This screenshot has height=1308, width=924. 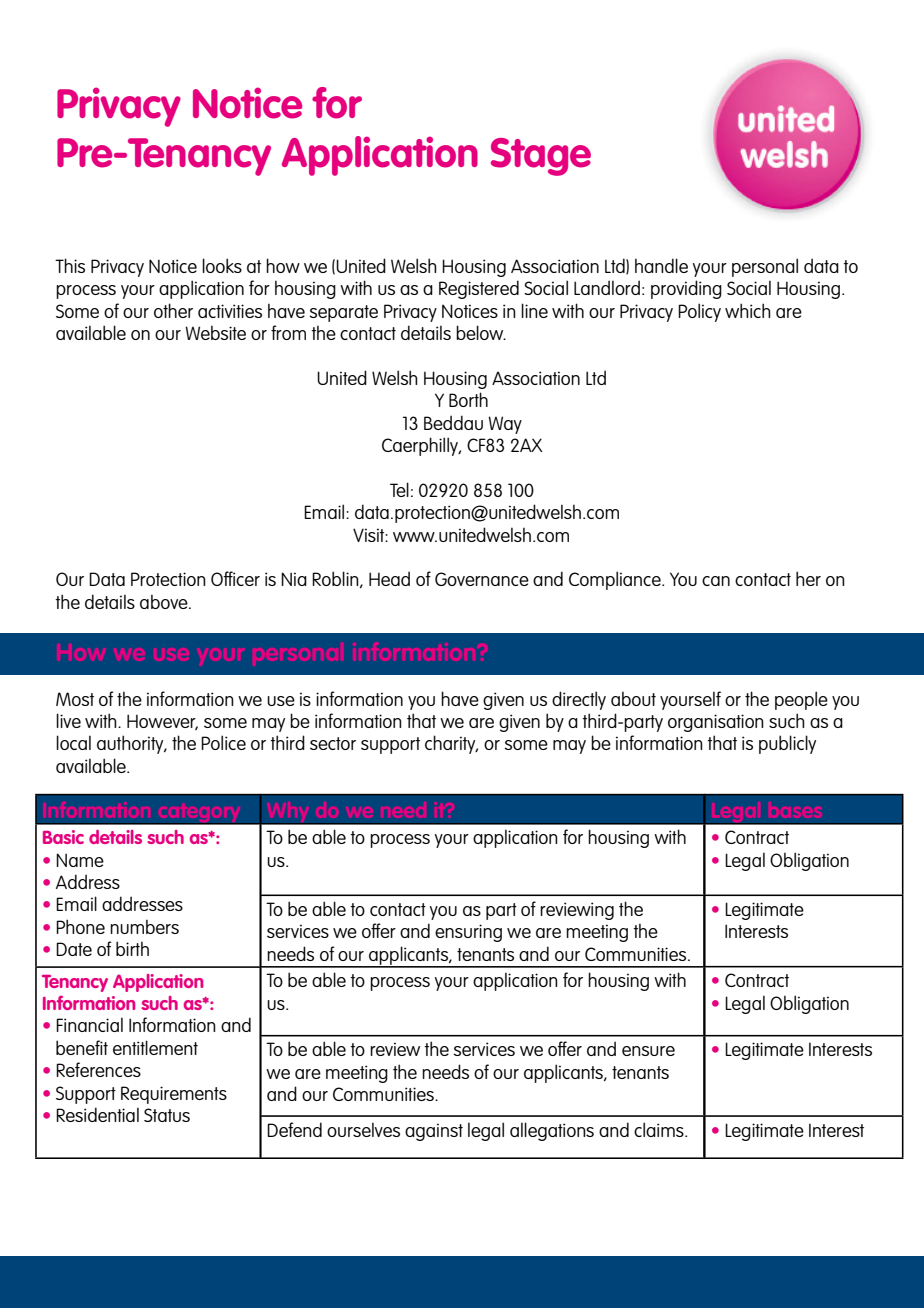 I want to click on Stage, so click(x=541, y=157).
